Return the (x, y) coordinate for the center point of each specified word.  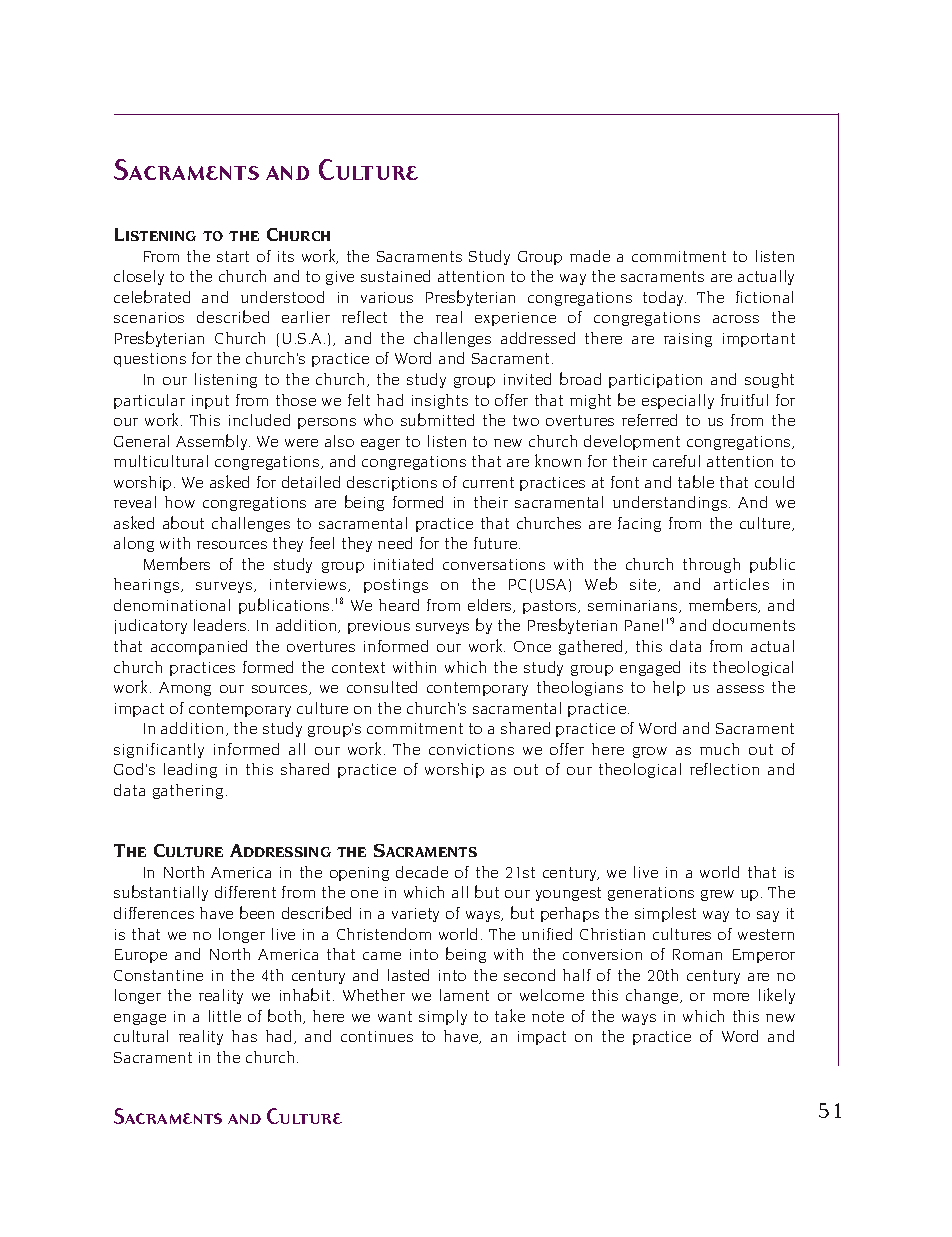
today (664, 298)
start (233, 256)
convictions (471, 749)
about (183, 522)
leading (190, 770)
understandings (671, 503)
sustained (395, 276)
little (225, 1016)
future (495, 543)
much (719, 749)
